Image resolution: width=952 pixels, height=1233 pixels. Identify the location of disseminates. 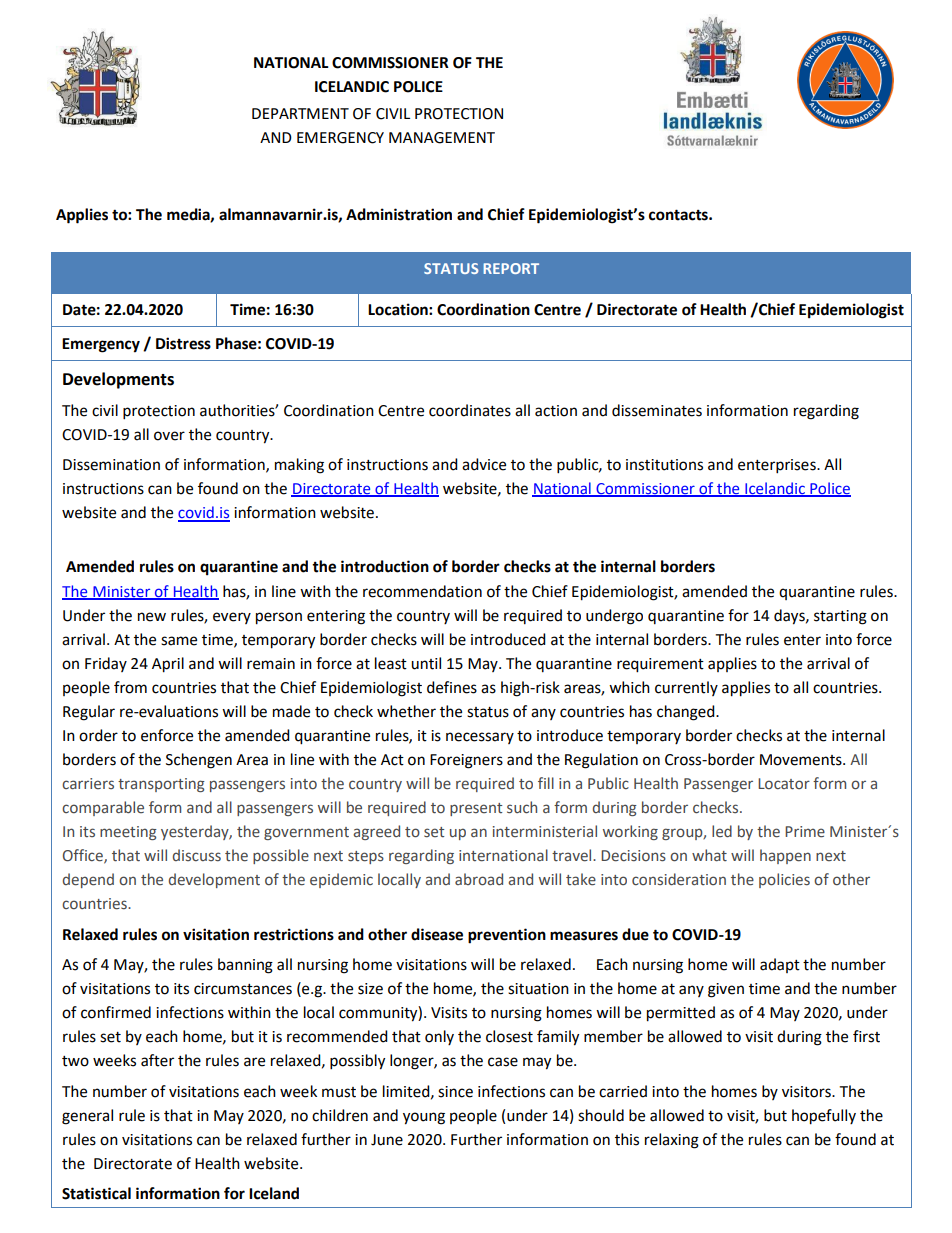
(657, 410).
